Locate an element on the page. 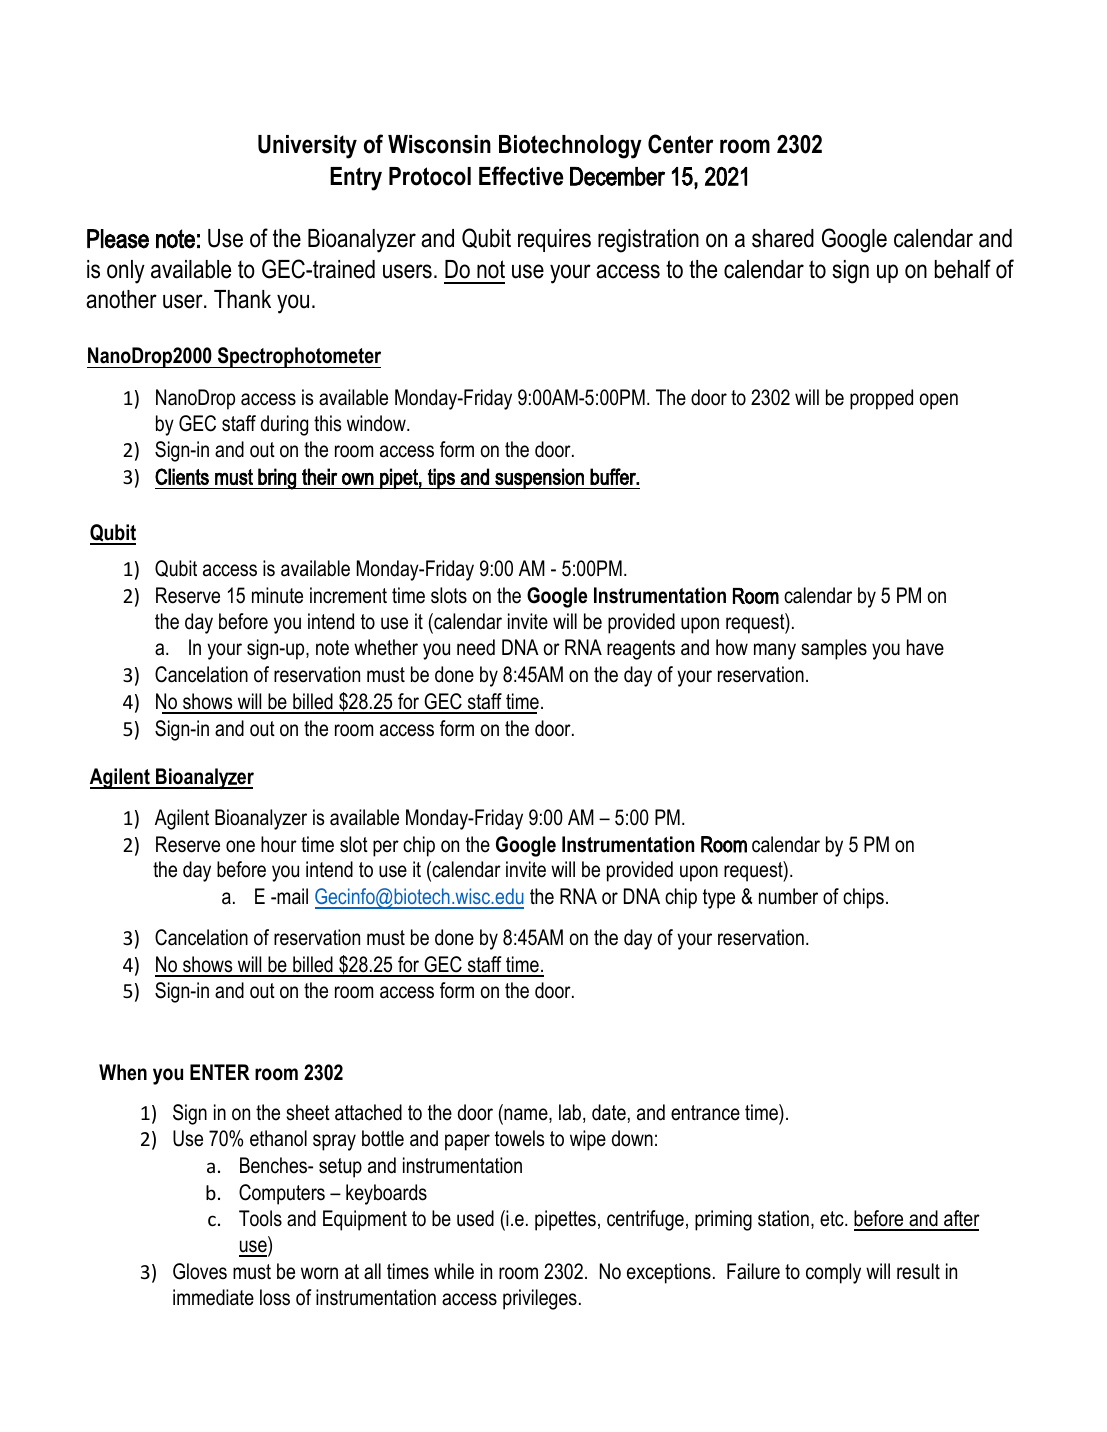 Image resolution: width=1107 pixels, height=1432 pixels. need is located at coordinates (476, 647).
